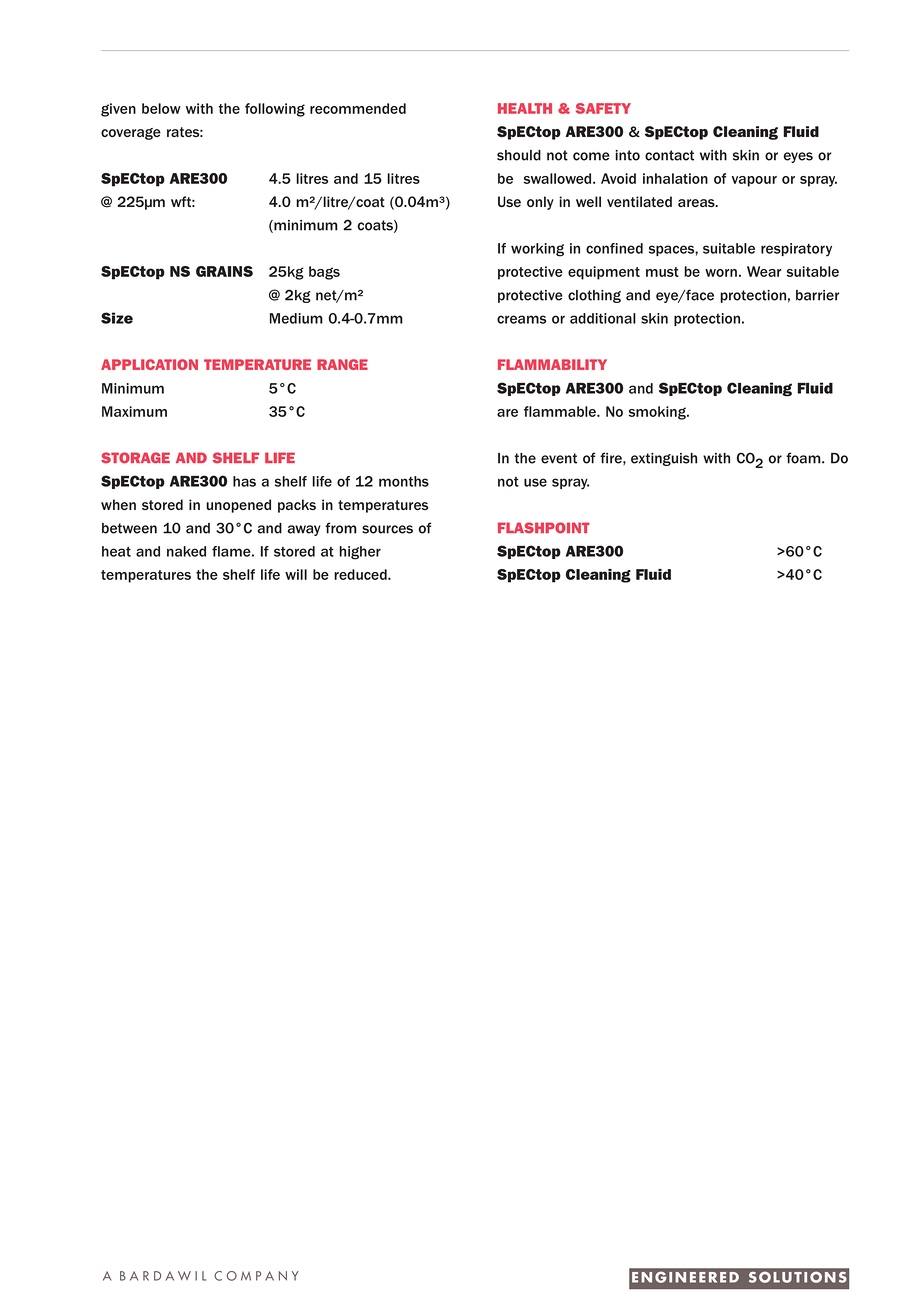 The height and width of the screenshot is (1308, 924). Describe the element at coordinates (664, 459) in the screenshot. I see `extinguish` at that location.
